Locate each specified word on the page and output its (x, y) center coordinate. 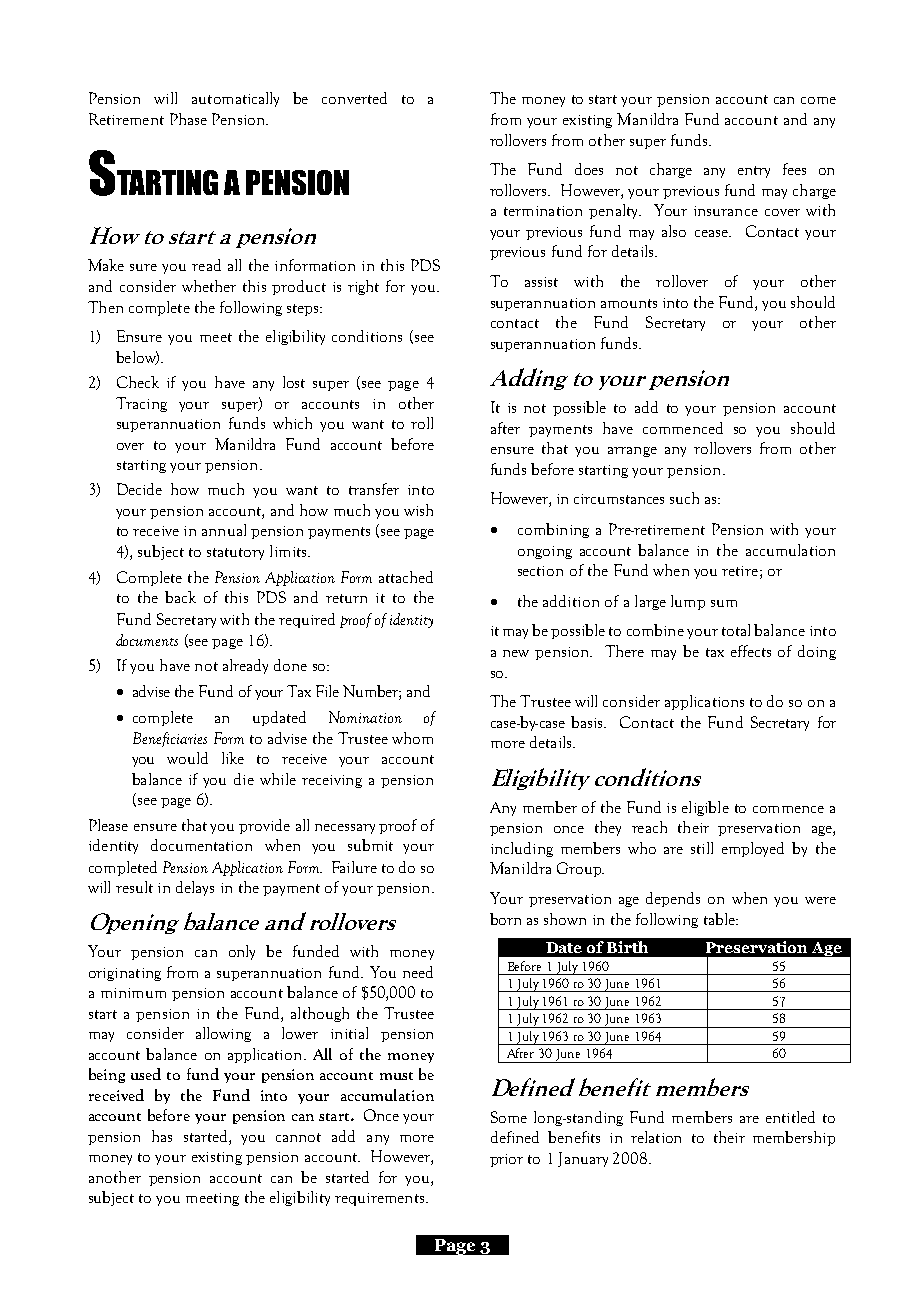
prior (506, 1160)
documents (147, 640)
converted (354, 98)
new (516, 653)
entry (754, 172)
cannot (298, 1137)
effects (751, 651)
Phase (188, 119)
